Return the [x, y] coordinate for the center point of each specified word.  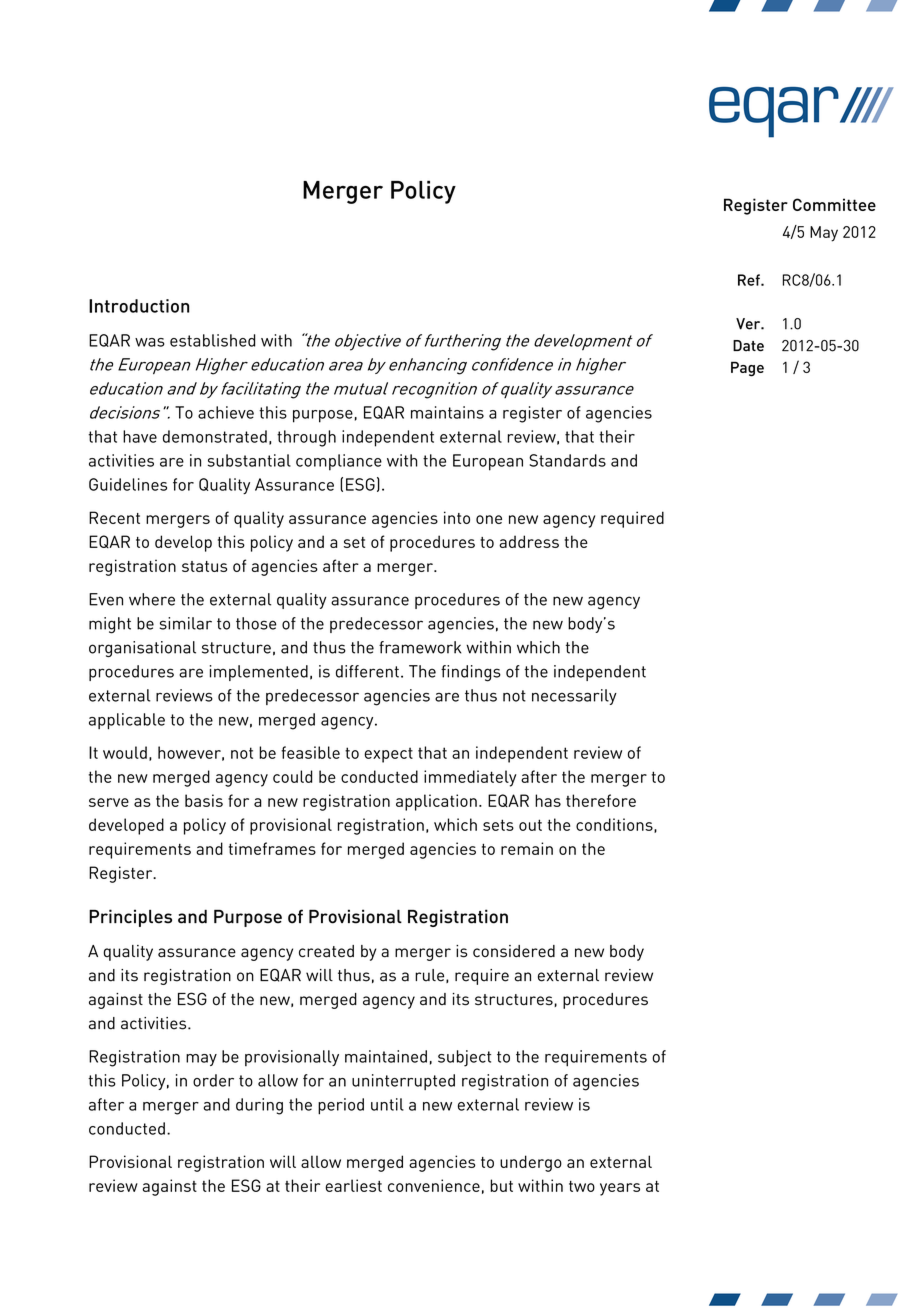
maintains [447, 412]
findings [471, 673]
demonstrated [215, 436]
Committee [834, 204]
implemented [259, 673]
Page [747, 369]
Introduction [139, 306]
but [501, 1185]
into [457, 517]
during [259, 1106]
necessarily [574, 697]
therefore [601, 800]
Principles [130, 918]
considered [514, 951]
